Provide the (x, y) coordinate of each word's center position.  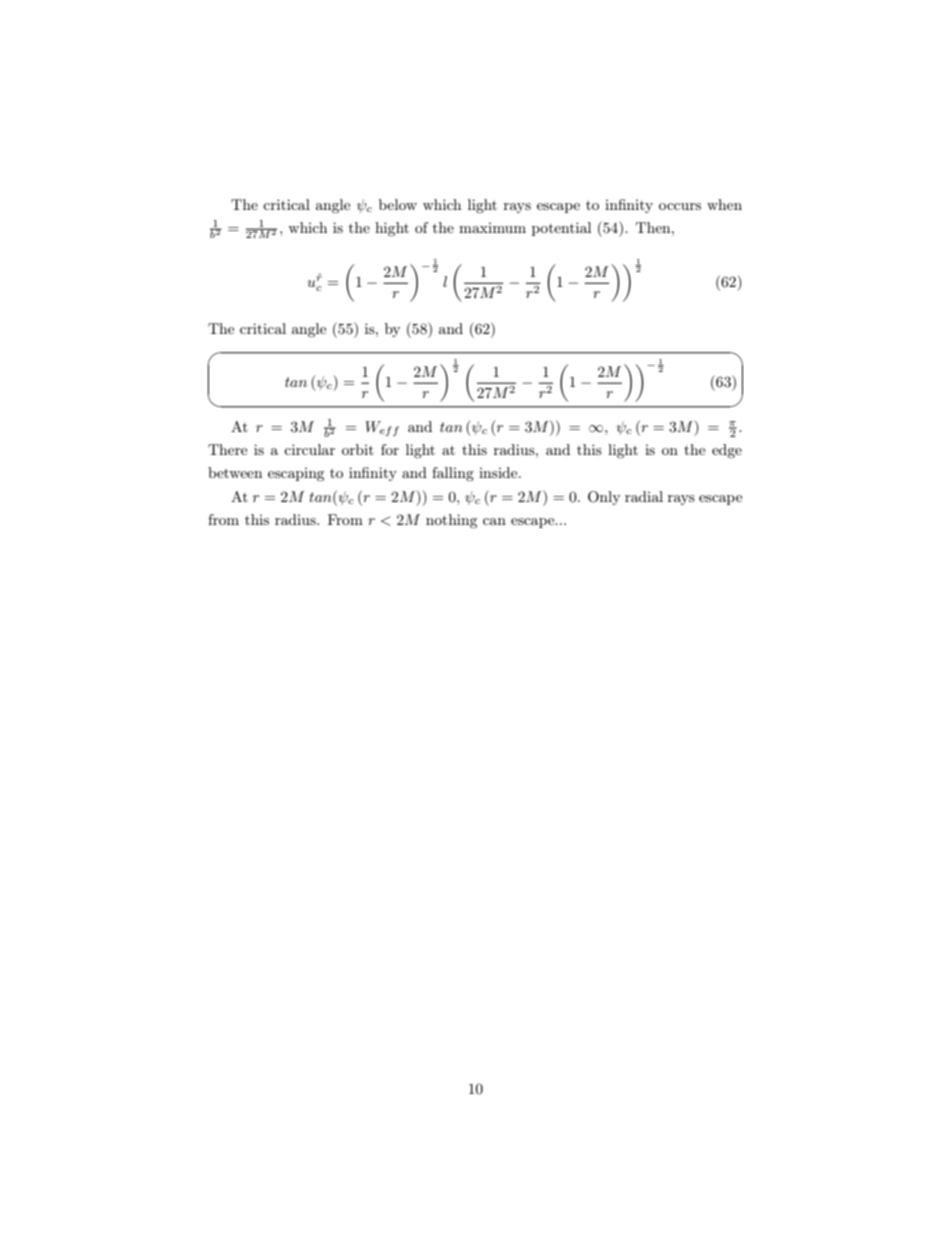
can (494, 521)
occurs (680, 206)
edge (727, 451)
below (398, 204)
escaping (296, 474)
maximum (492, 227)
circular (309, 449)
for (390, 449)
